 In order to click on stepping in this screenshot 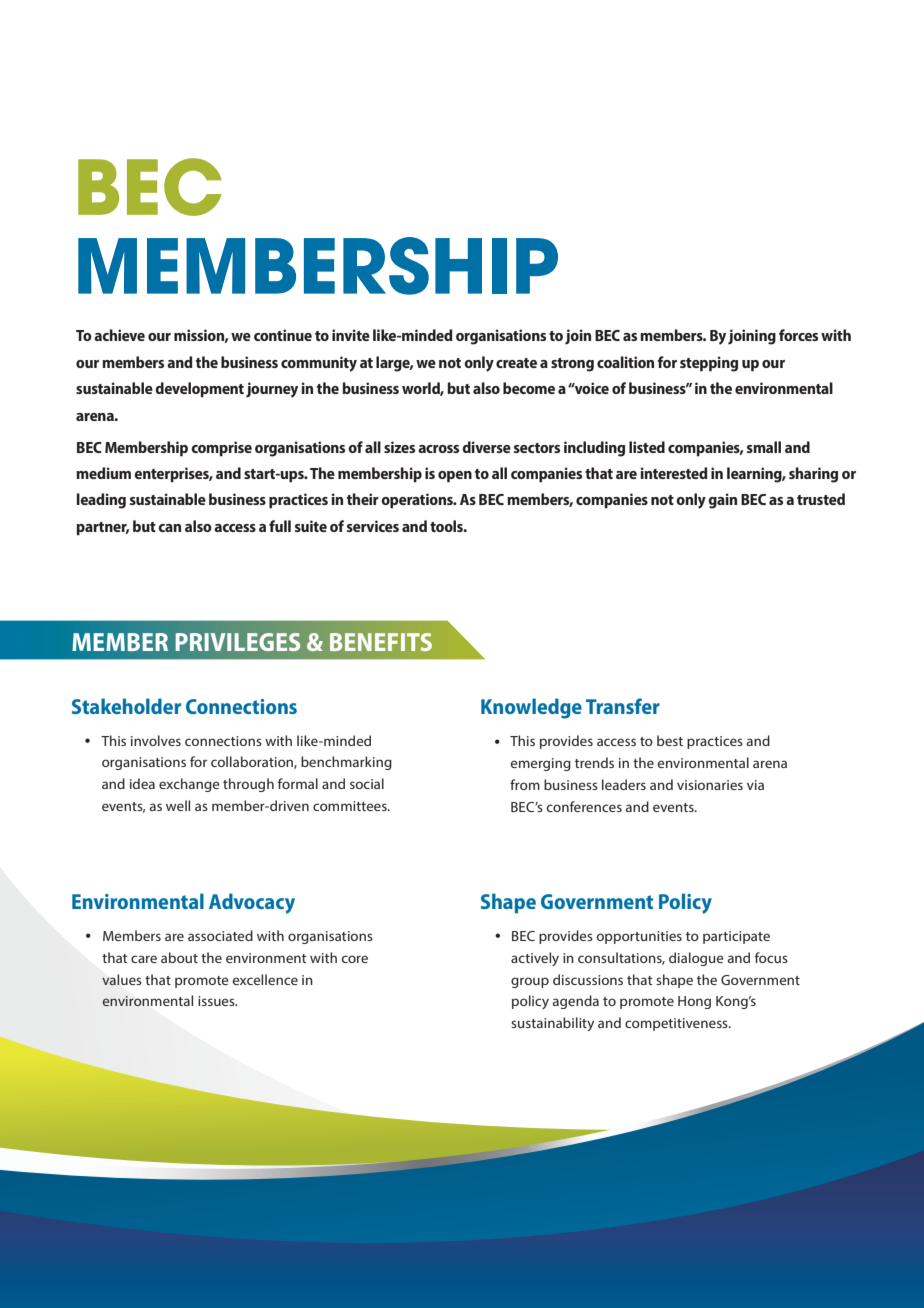, I will do `click(709, 364)`.
